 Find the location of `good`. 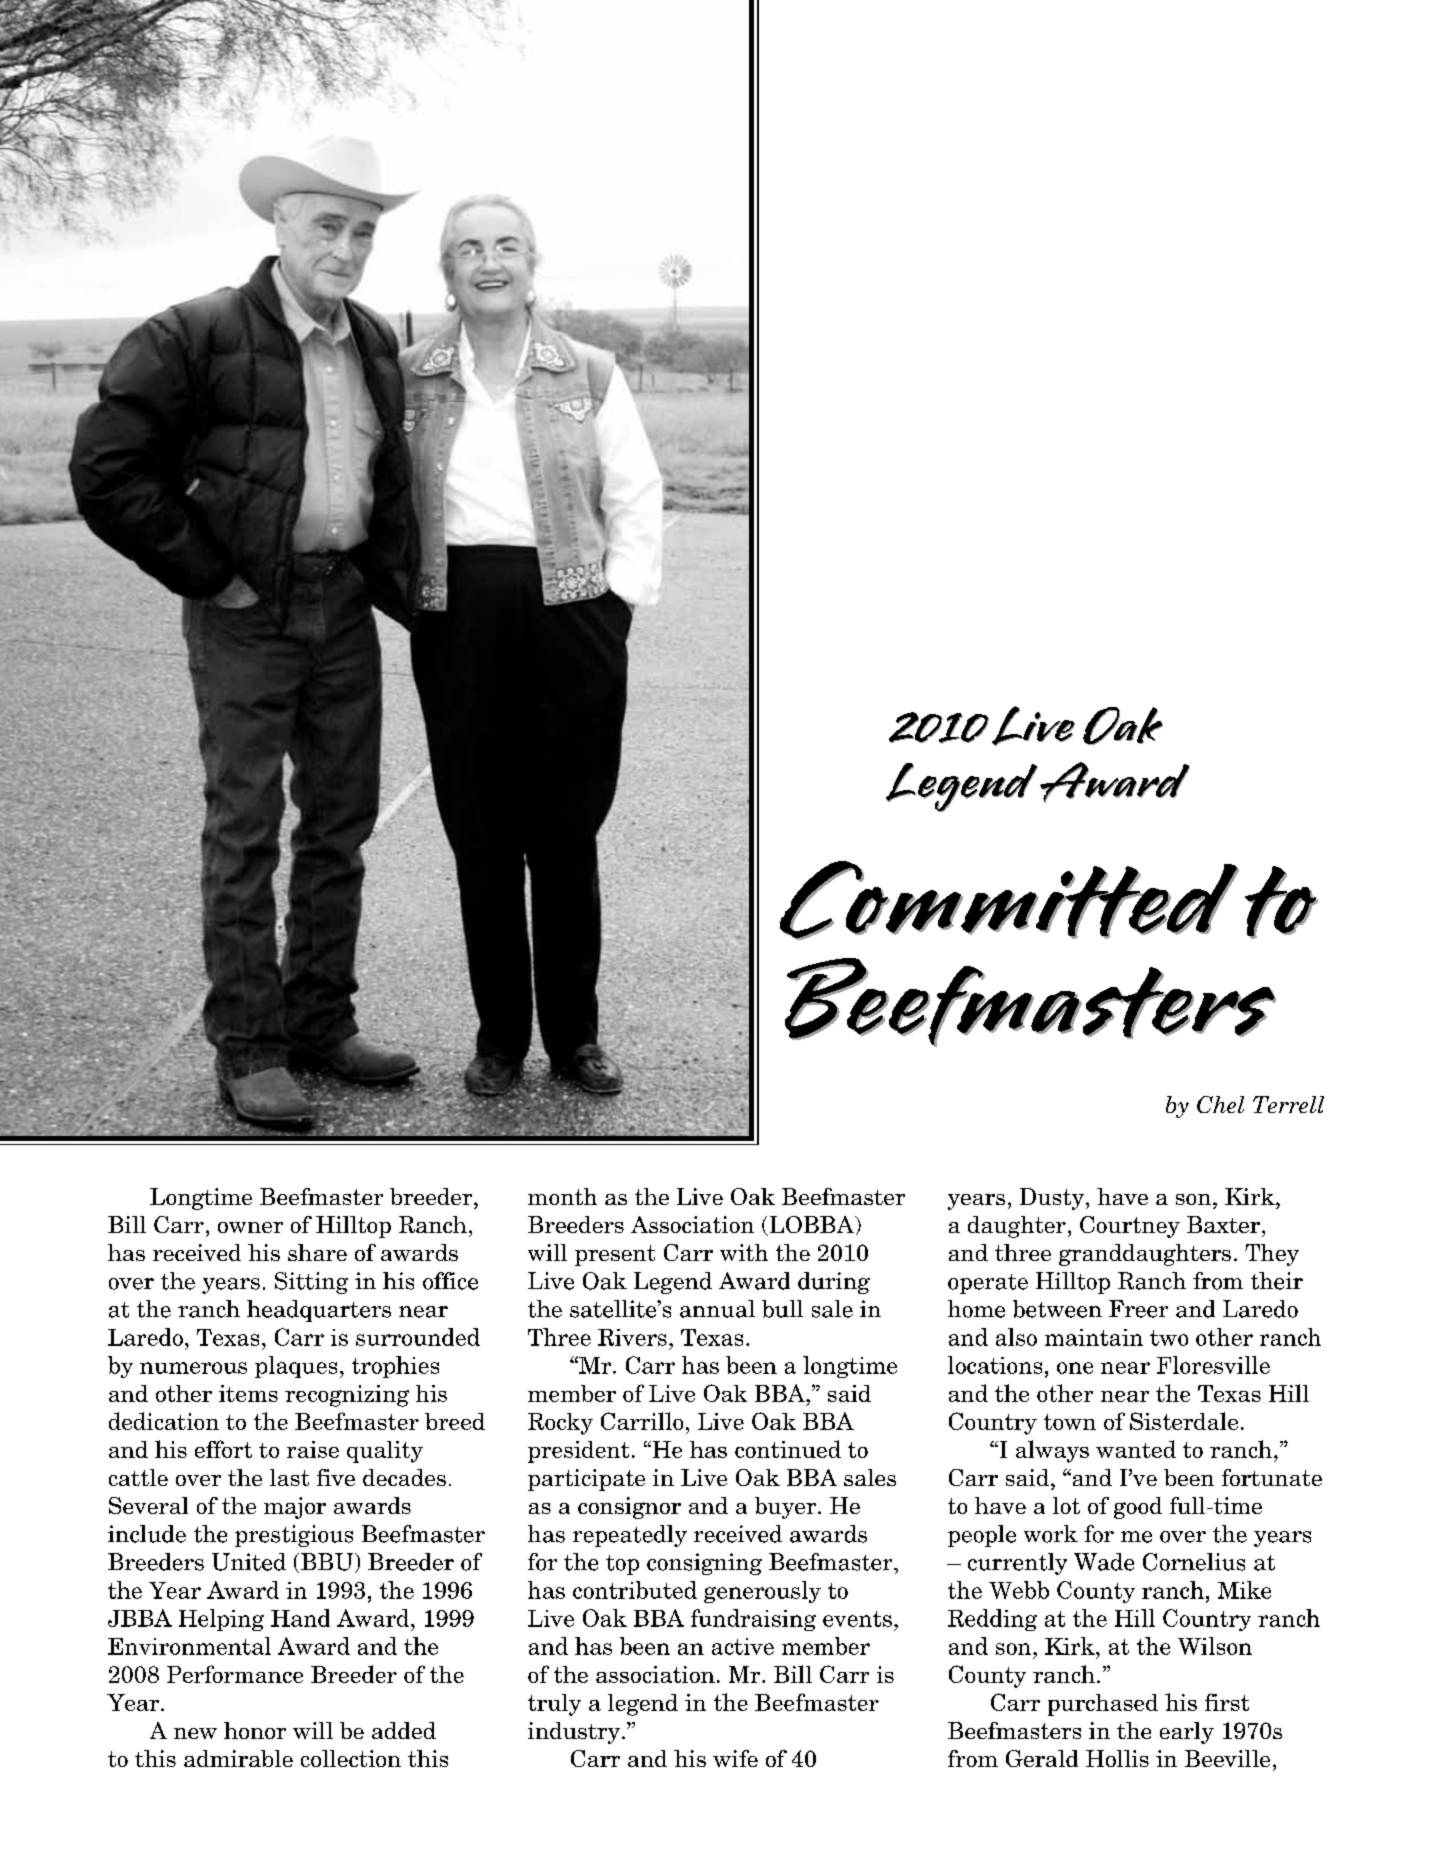

good is located at coordinates (1138, 1508).
